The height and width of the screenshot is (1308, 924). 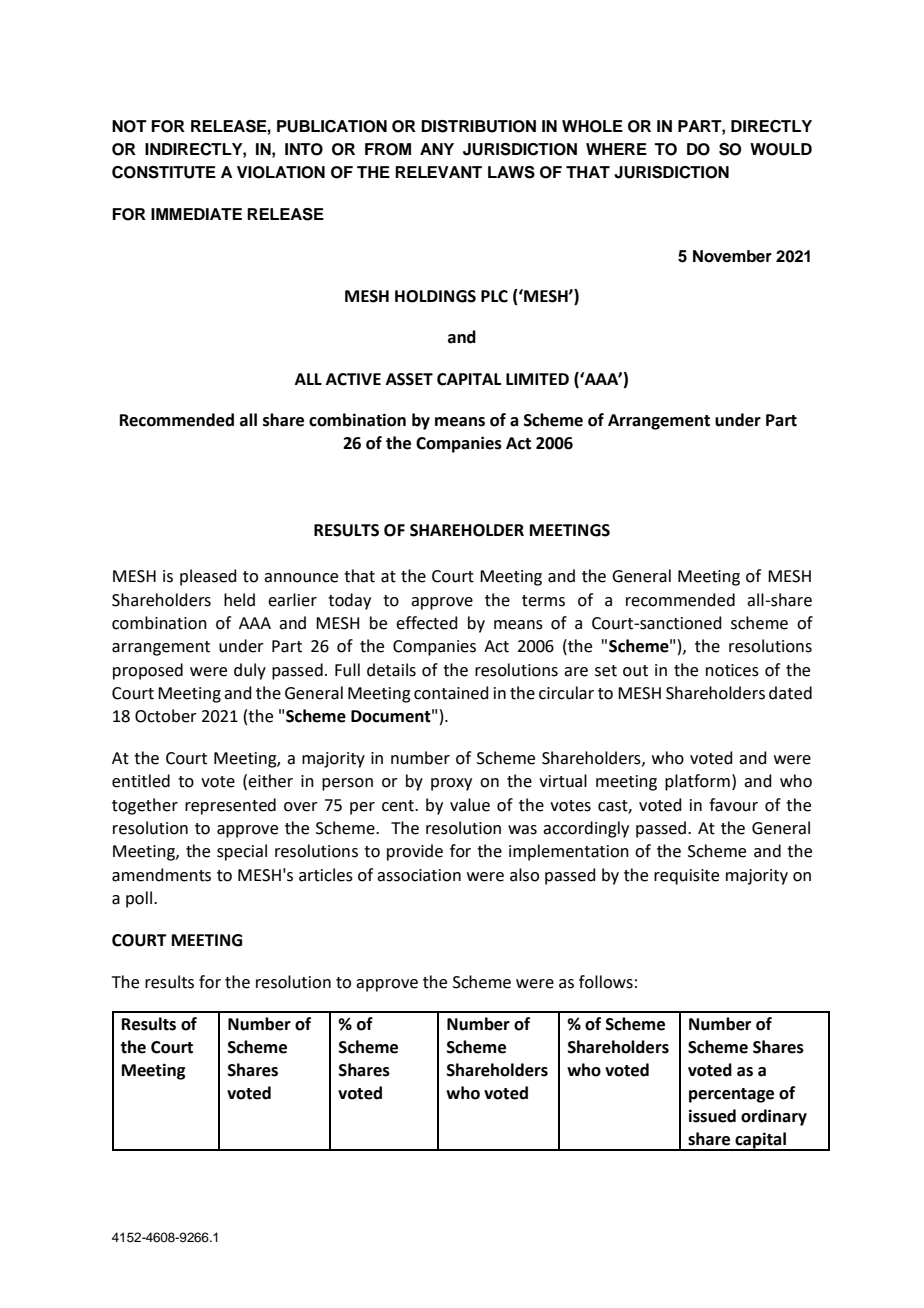 What do you see at coordinates (697, 782) in the screenshot?
I see `platform` at bounding box center [697, 782].
